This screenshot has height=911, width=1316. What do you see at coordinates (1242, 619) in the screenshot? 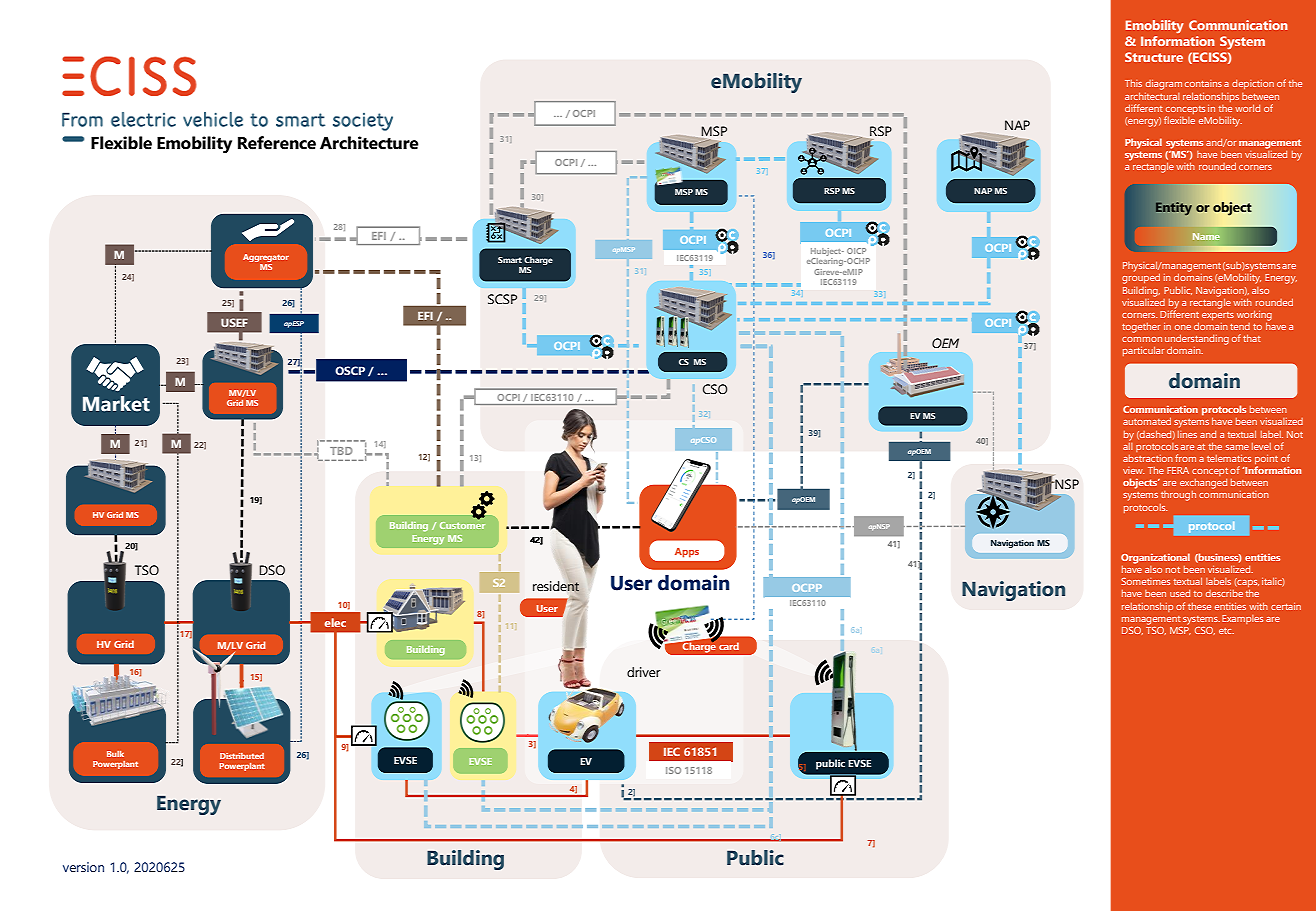
I see `Examples` at bounding box center [1242, 619].
